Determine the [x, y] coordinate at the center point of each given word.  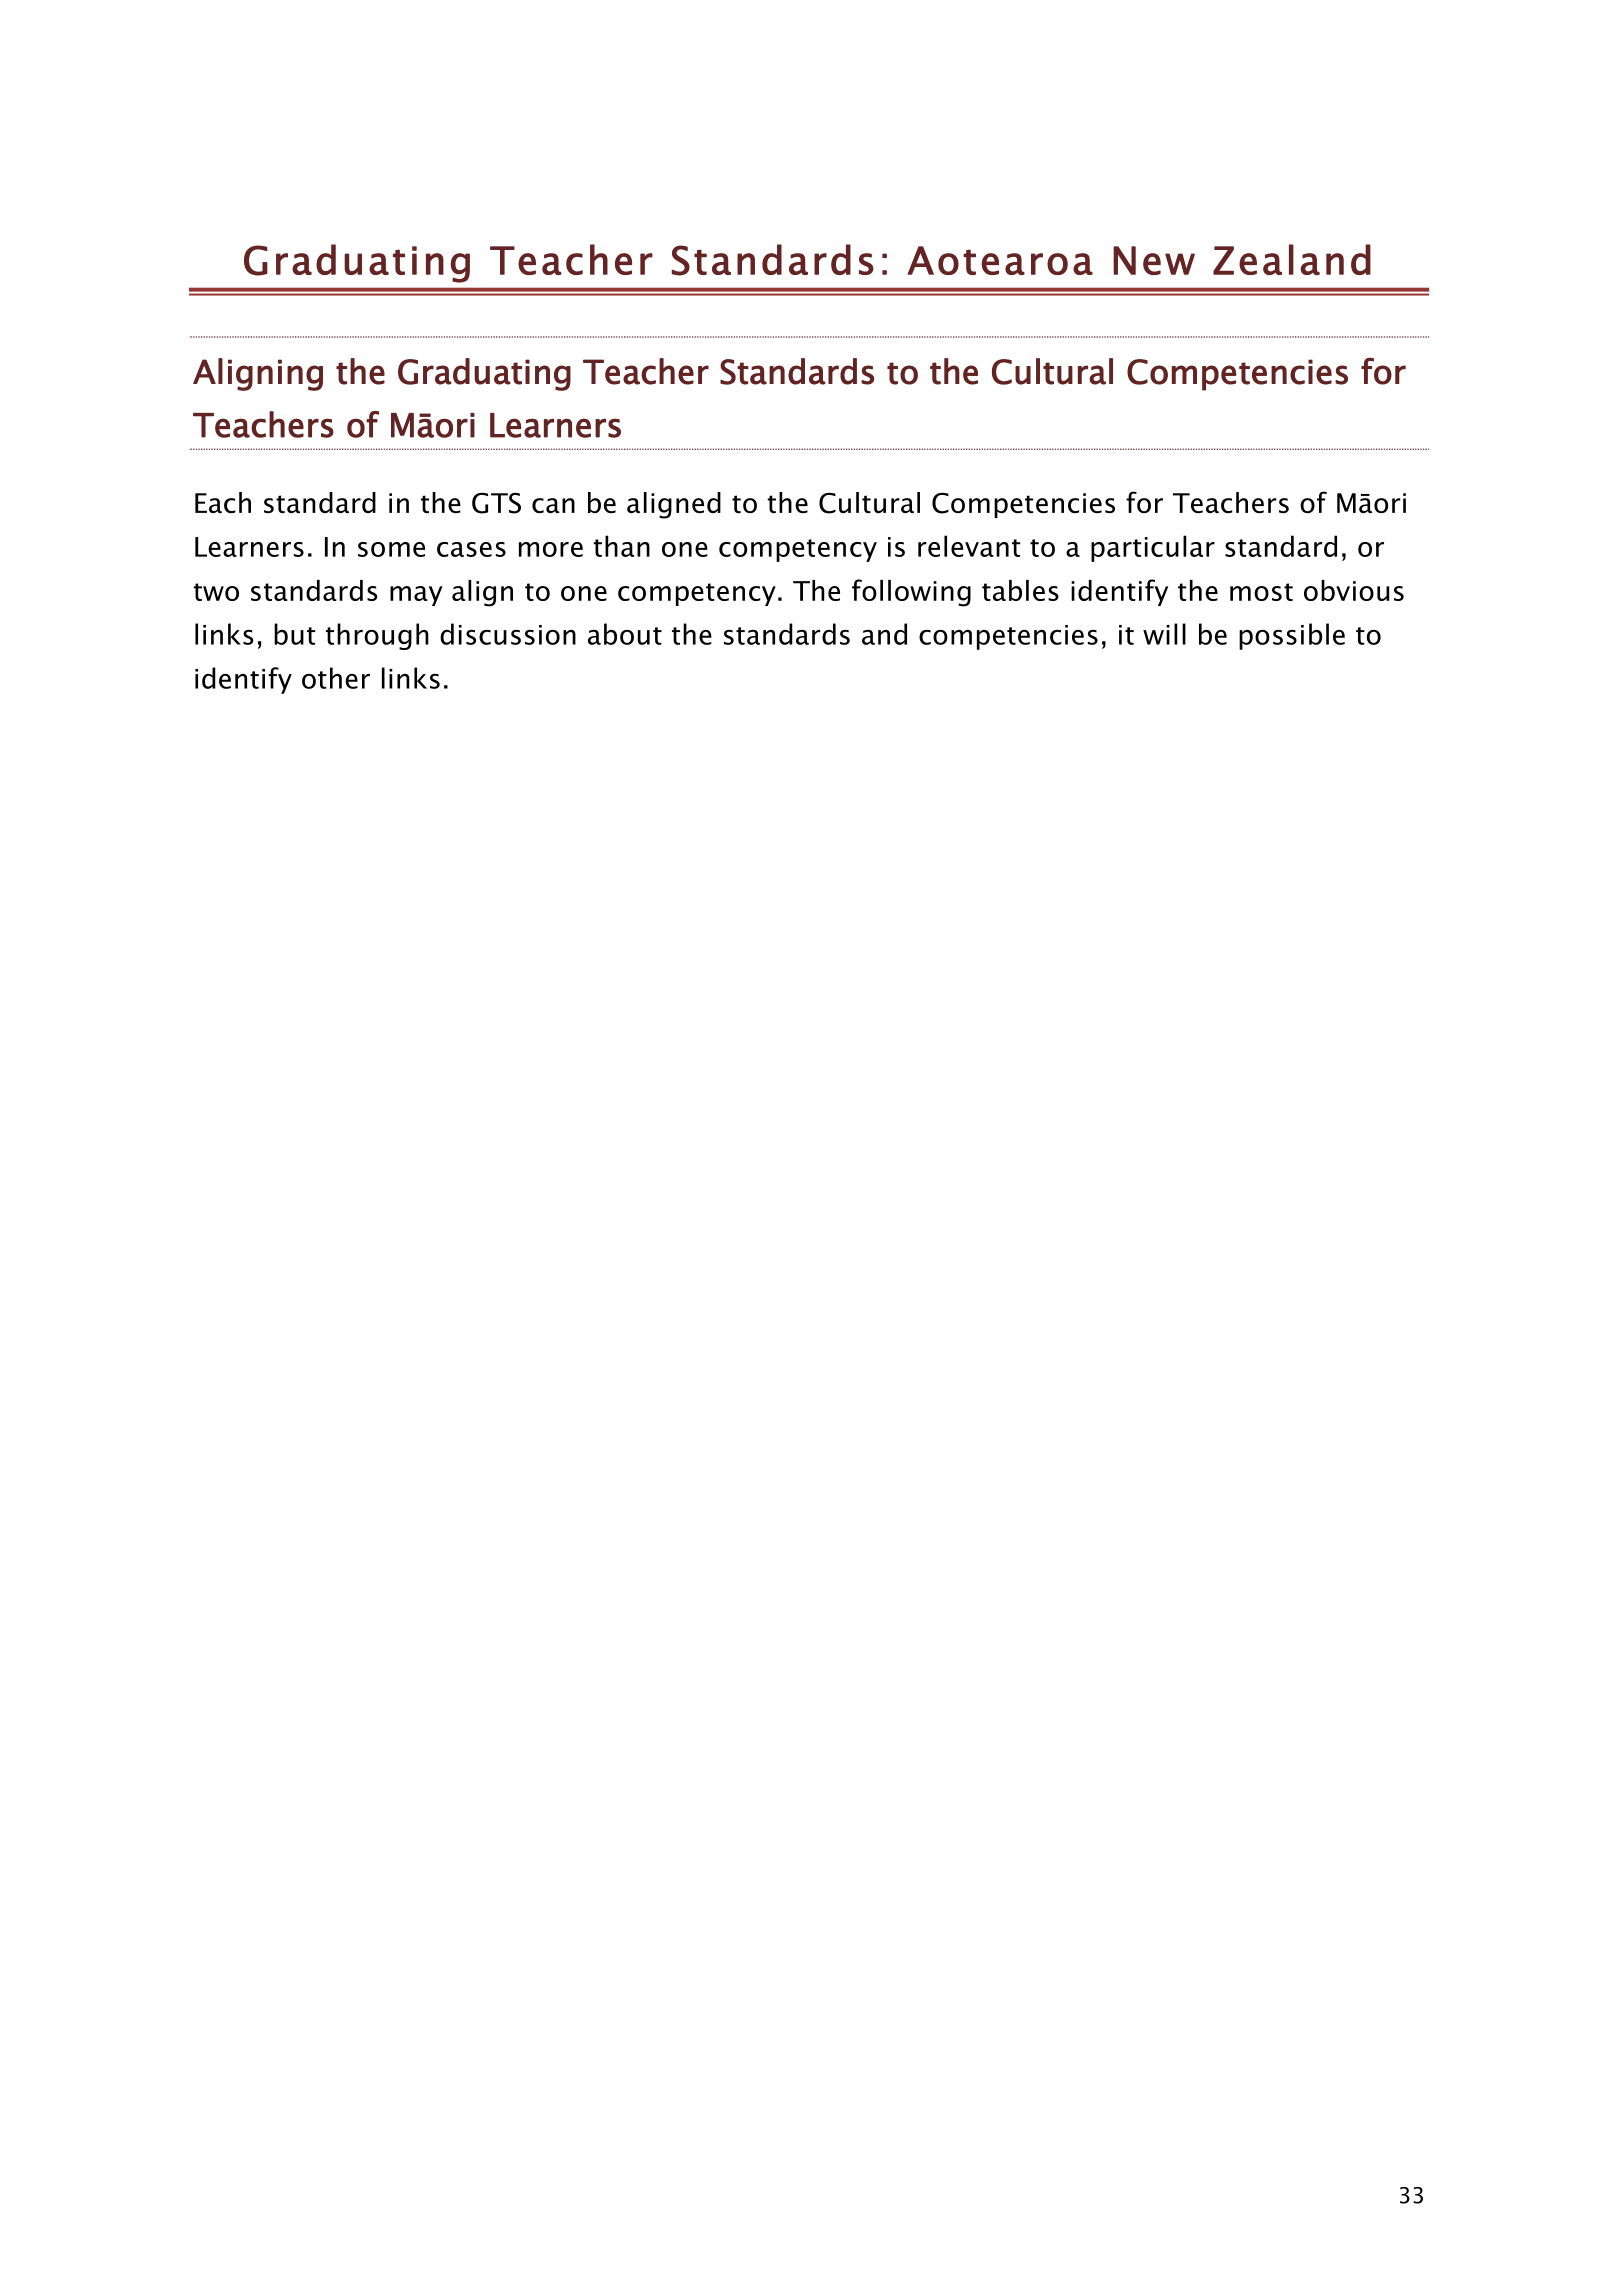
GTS [496, 503]
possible [1292, 636]
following [911, 593]
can [553, 505]
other [336, 678]
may [416, 596]
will [1164, 634]
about [625, 634]
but [295, 634]
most [1261, 592]
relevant [969, 546]
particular [1153, 548]
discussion [508, 634]
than [621, 546]
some [391, 549]
